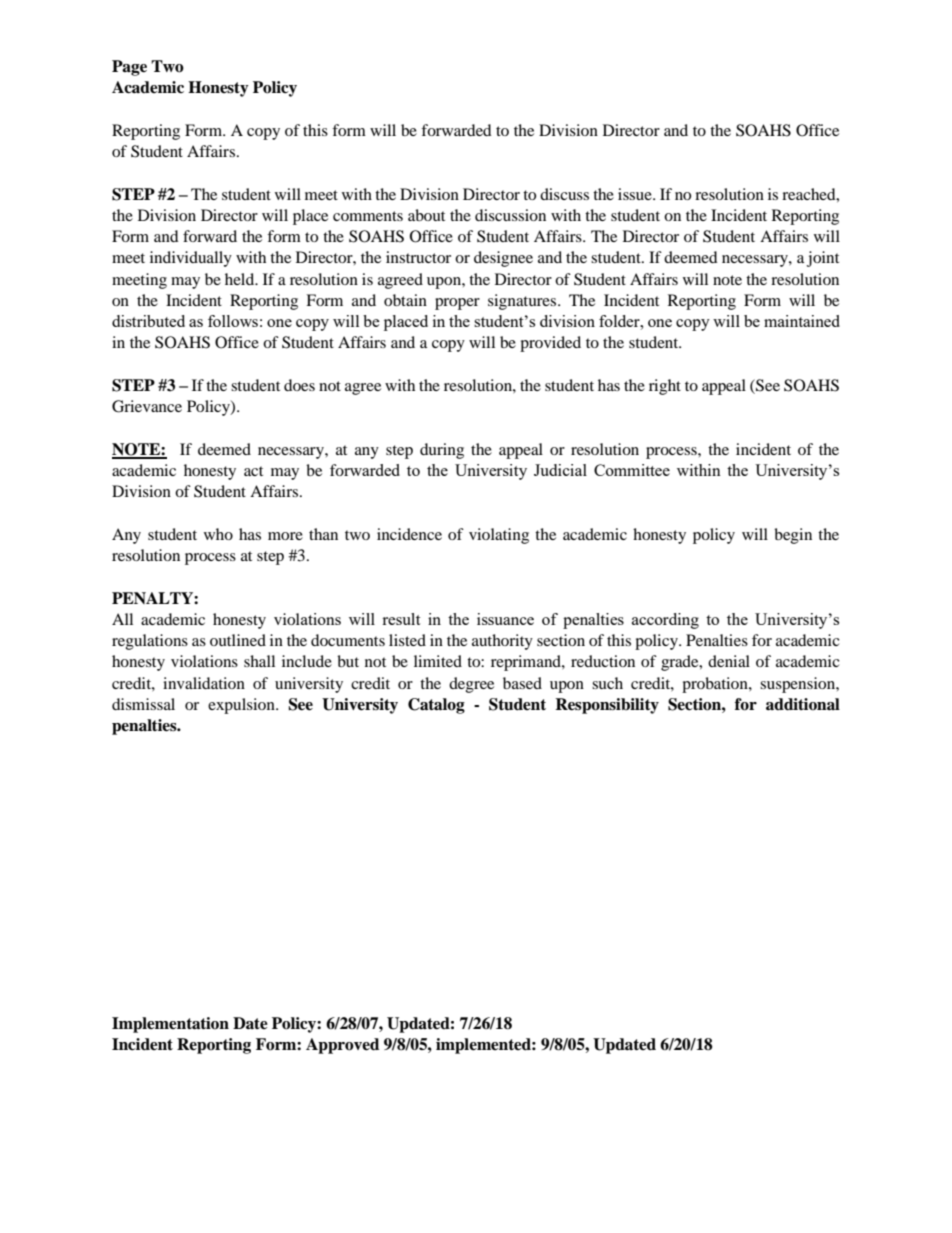 Image resolution: width=952 pixels, height=1233 pixels. What do you see at coordinates (803, 704) in the image?
I see `additional` at bounding box center [803, 704].
